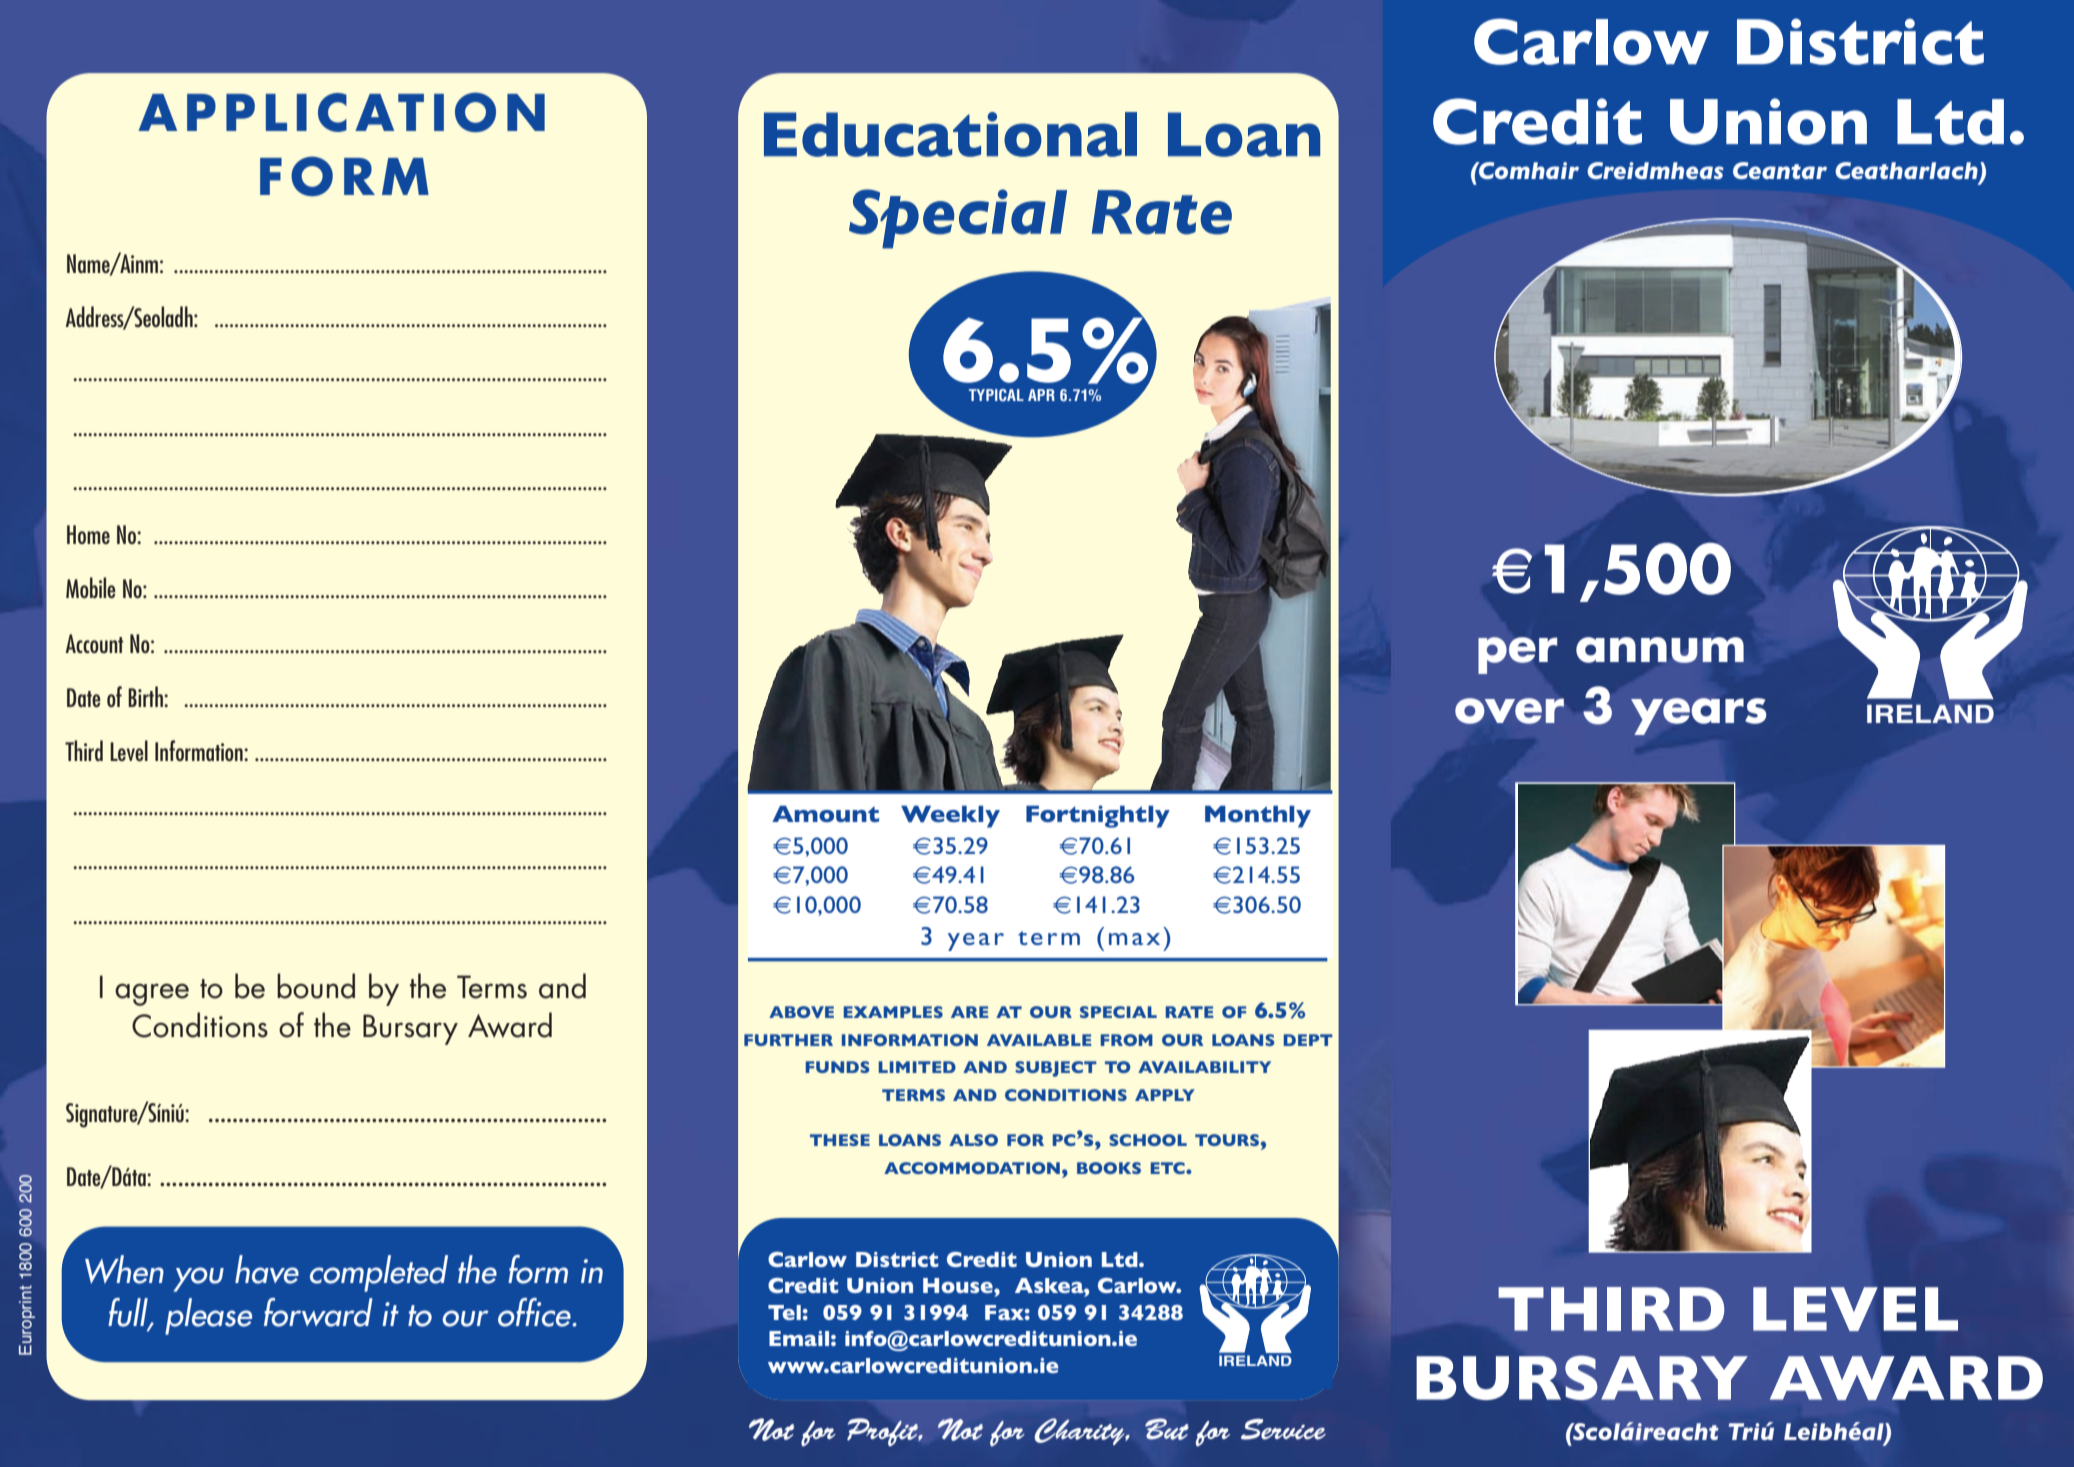  Describe the element at coordinates (1517, 655) in the page. I see `per` at that location.
